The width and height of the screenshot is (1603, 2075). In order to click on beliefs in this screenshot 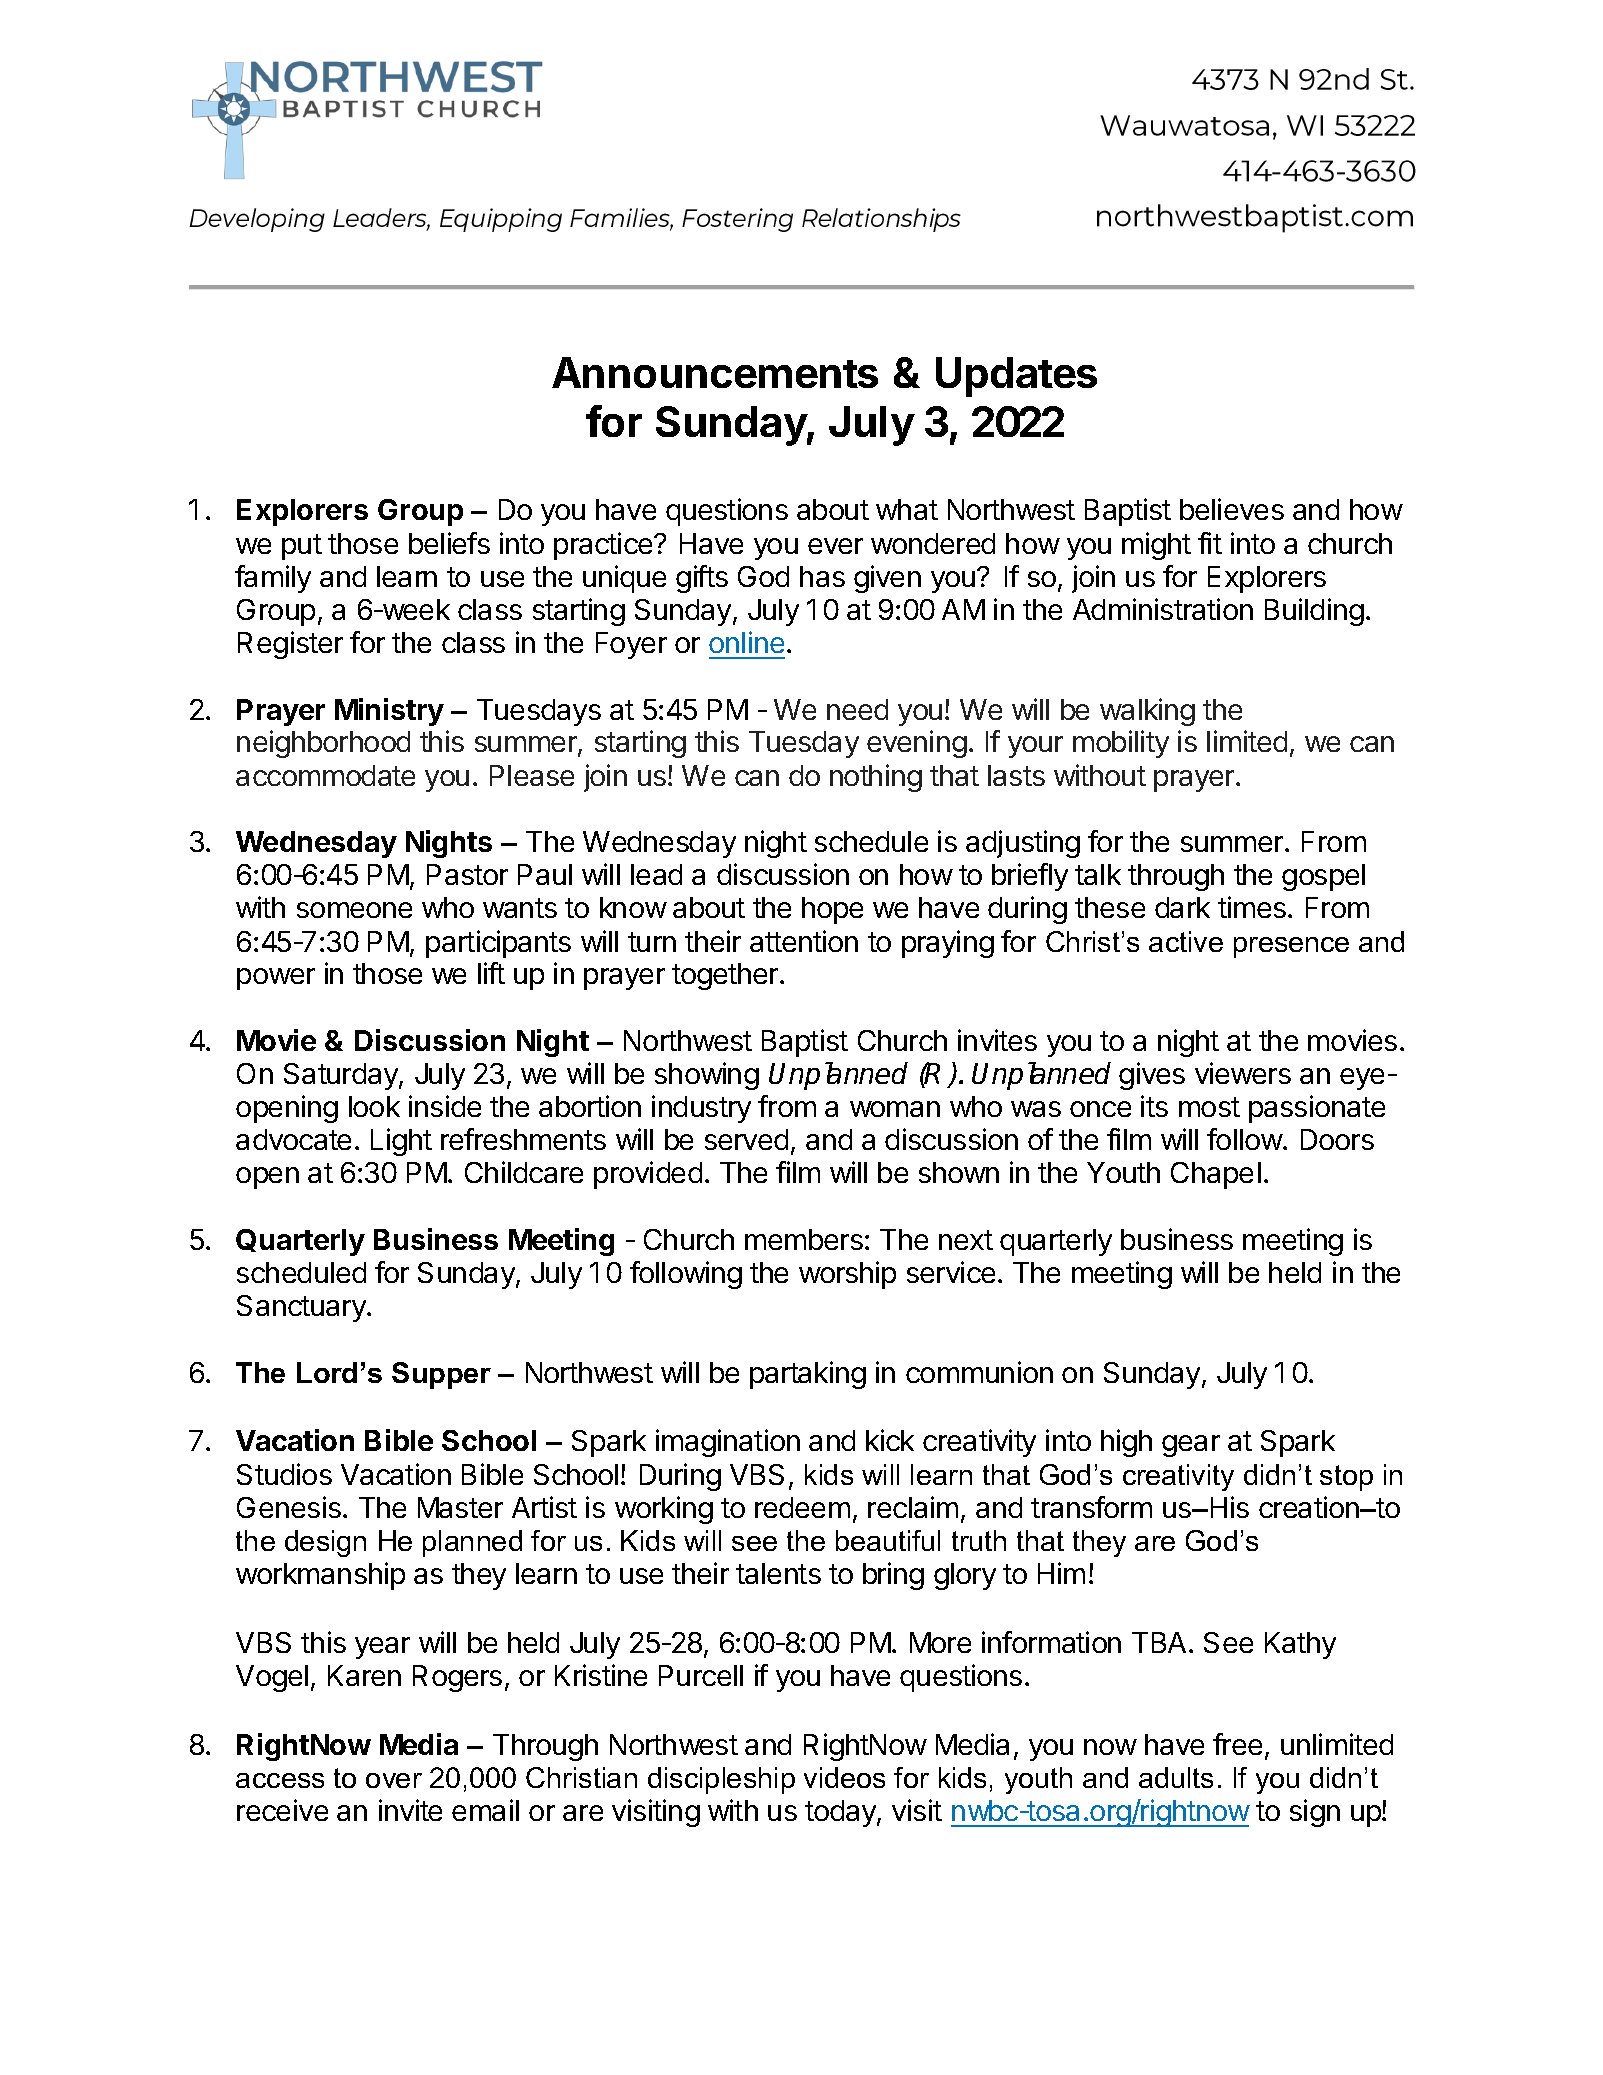, I will do `click(449, 543)`.
